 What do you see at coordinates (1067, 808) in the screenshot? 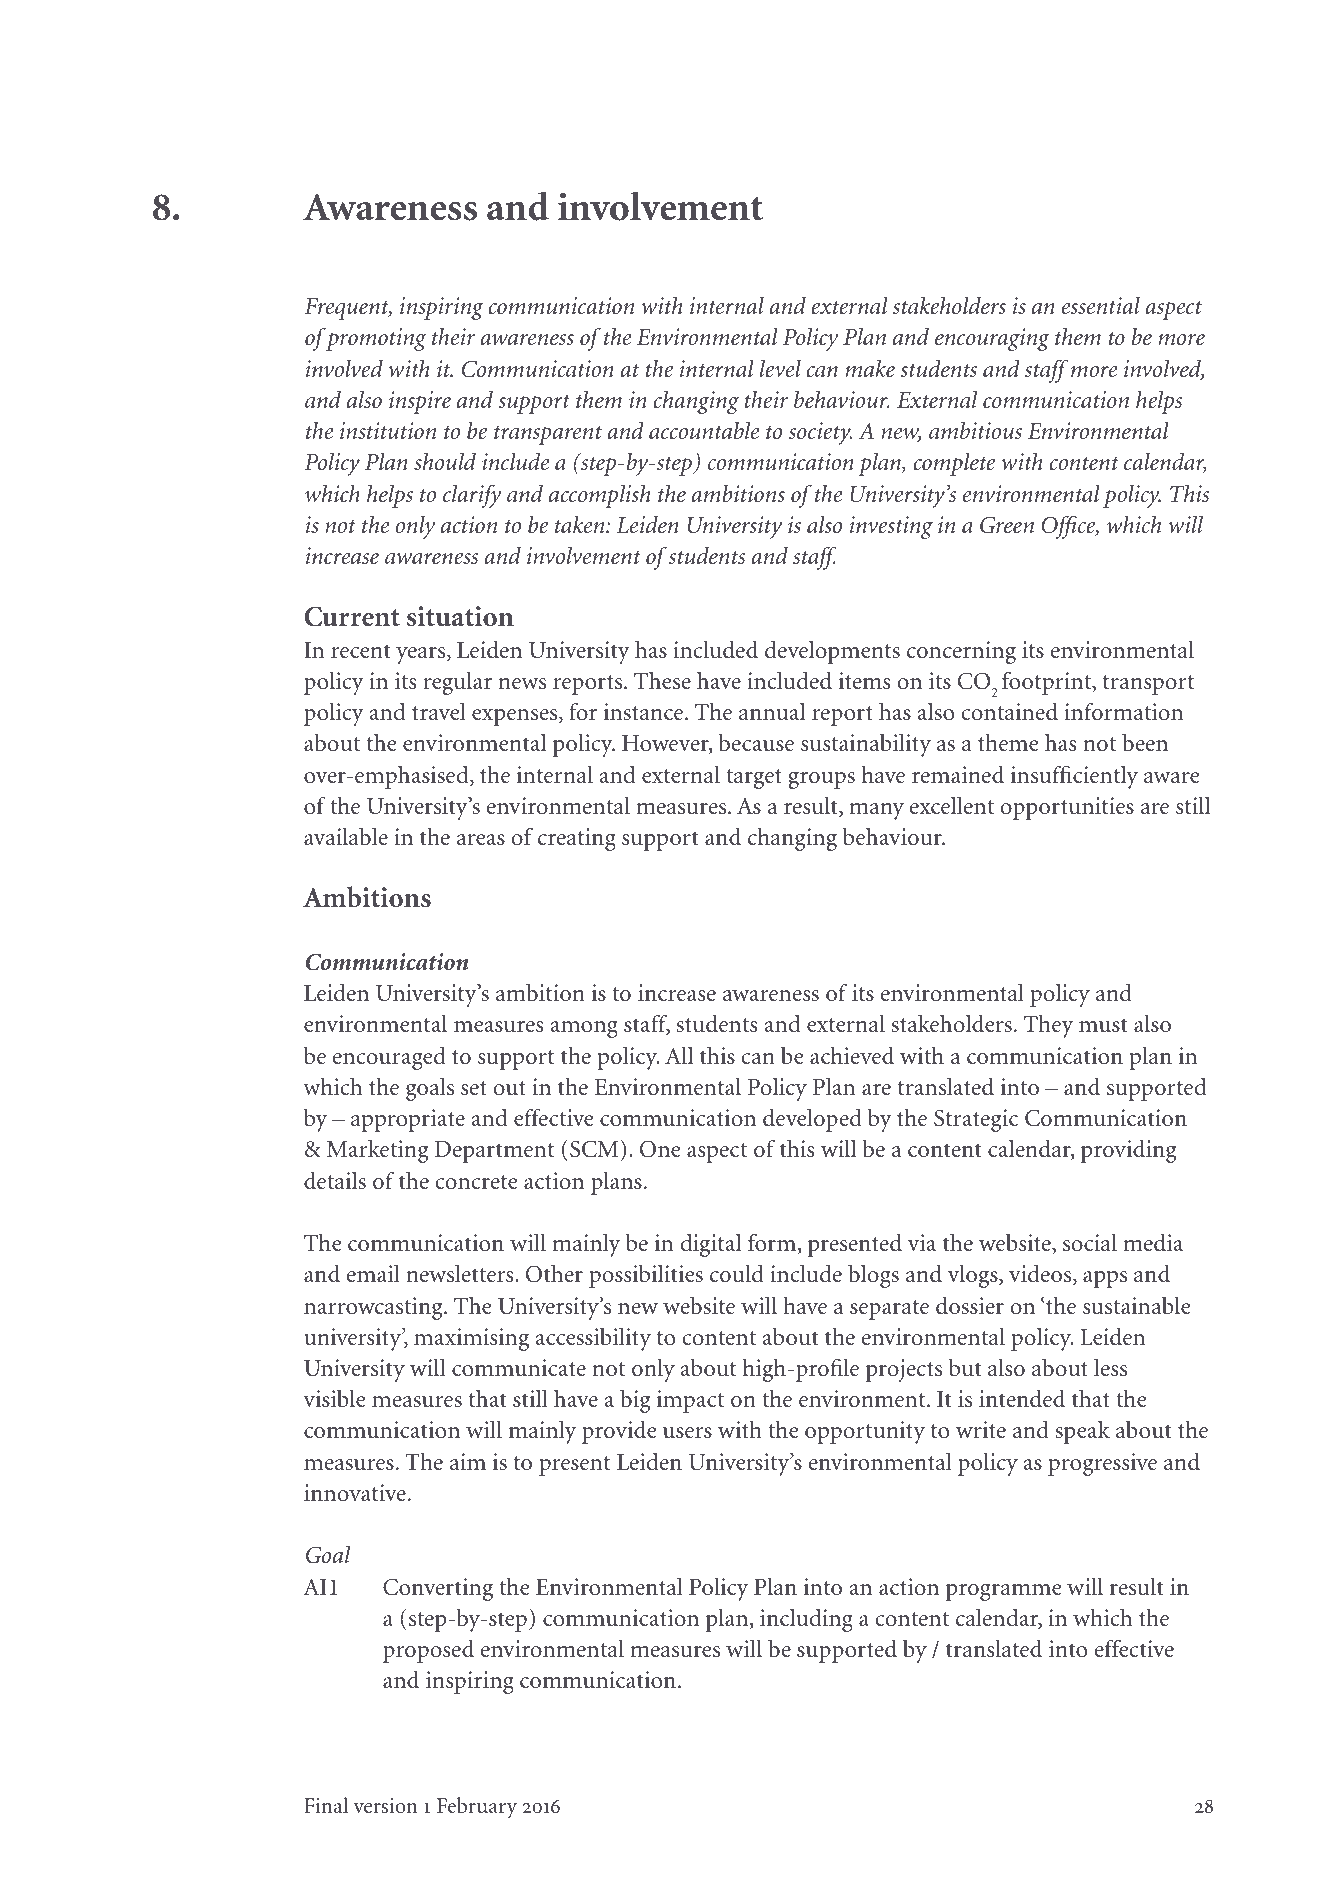
I see `opportunities` at bounding box center [1067, 808].
